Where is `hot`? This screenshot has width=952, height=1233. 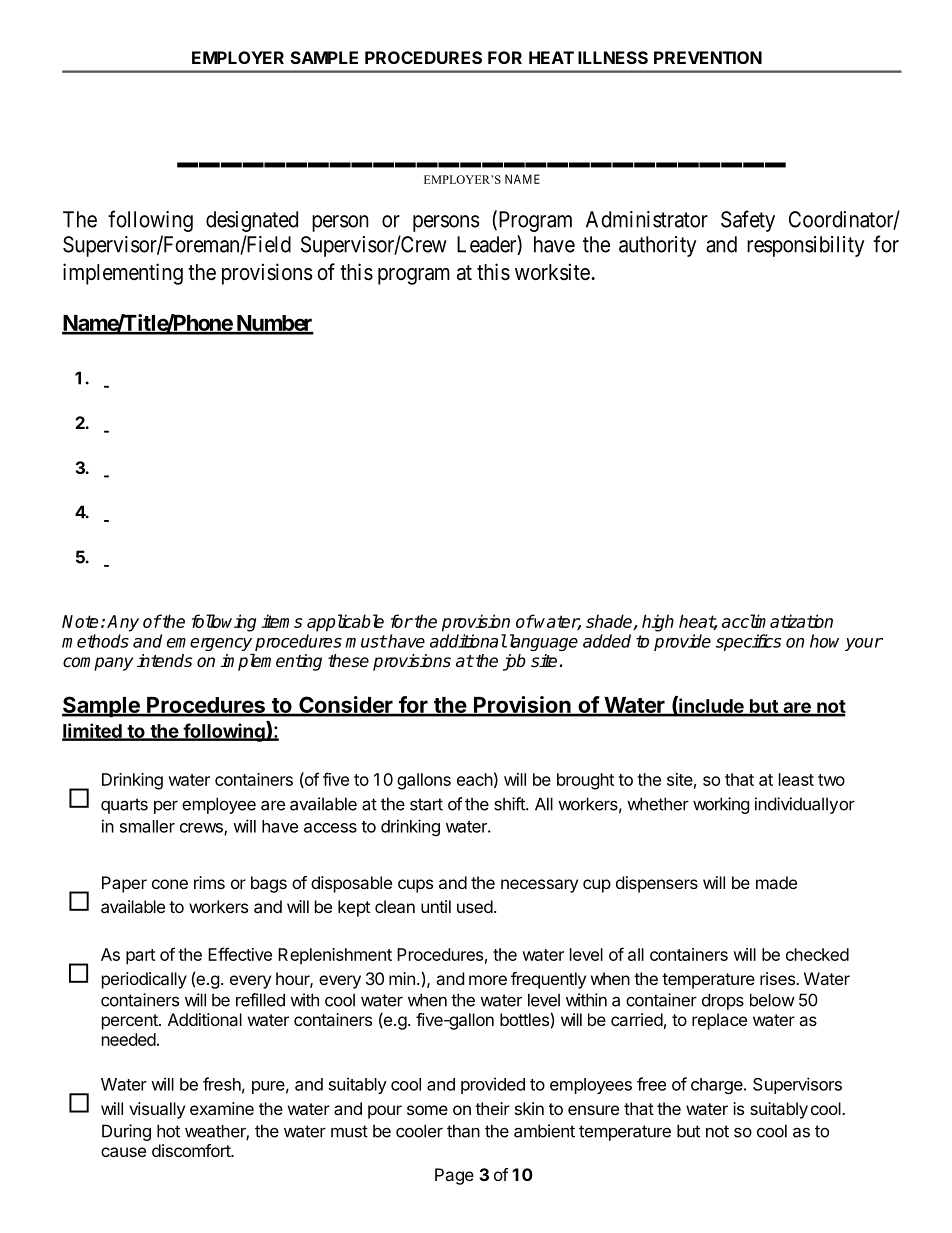 hot is located at coordinates (168, 1131).
